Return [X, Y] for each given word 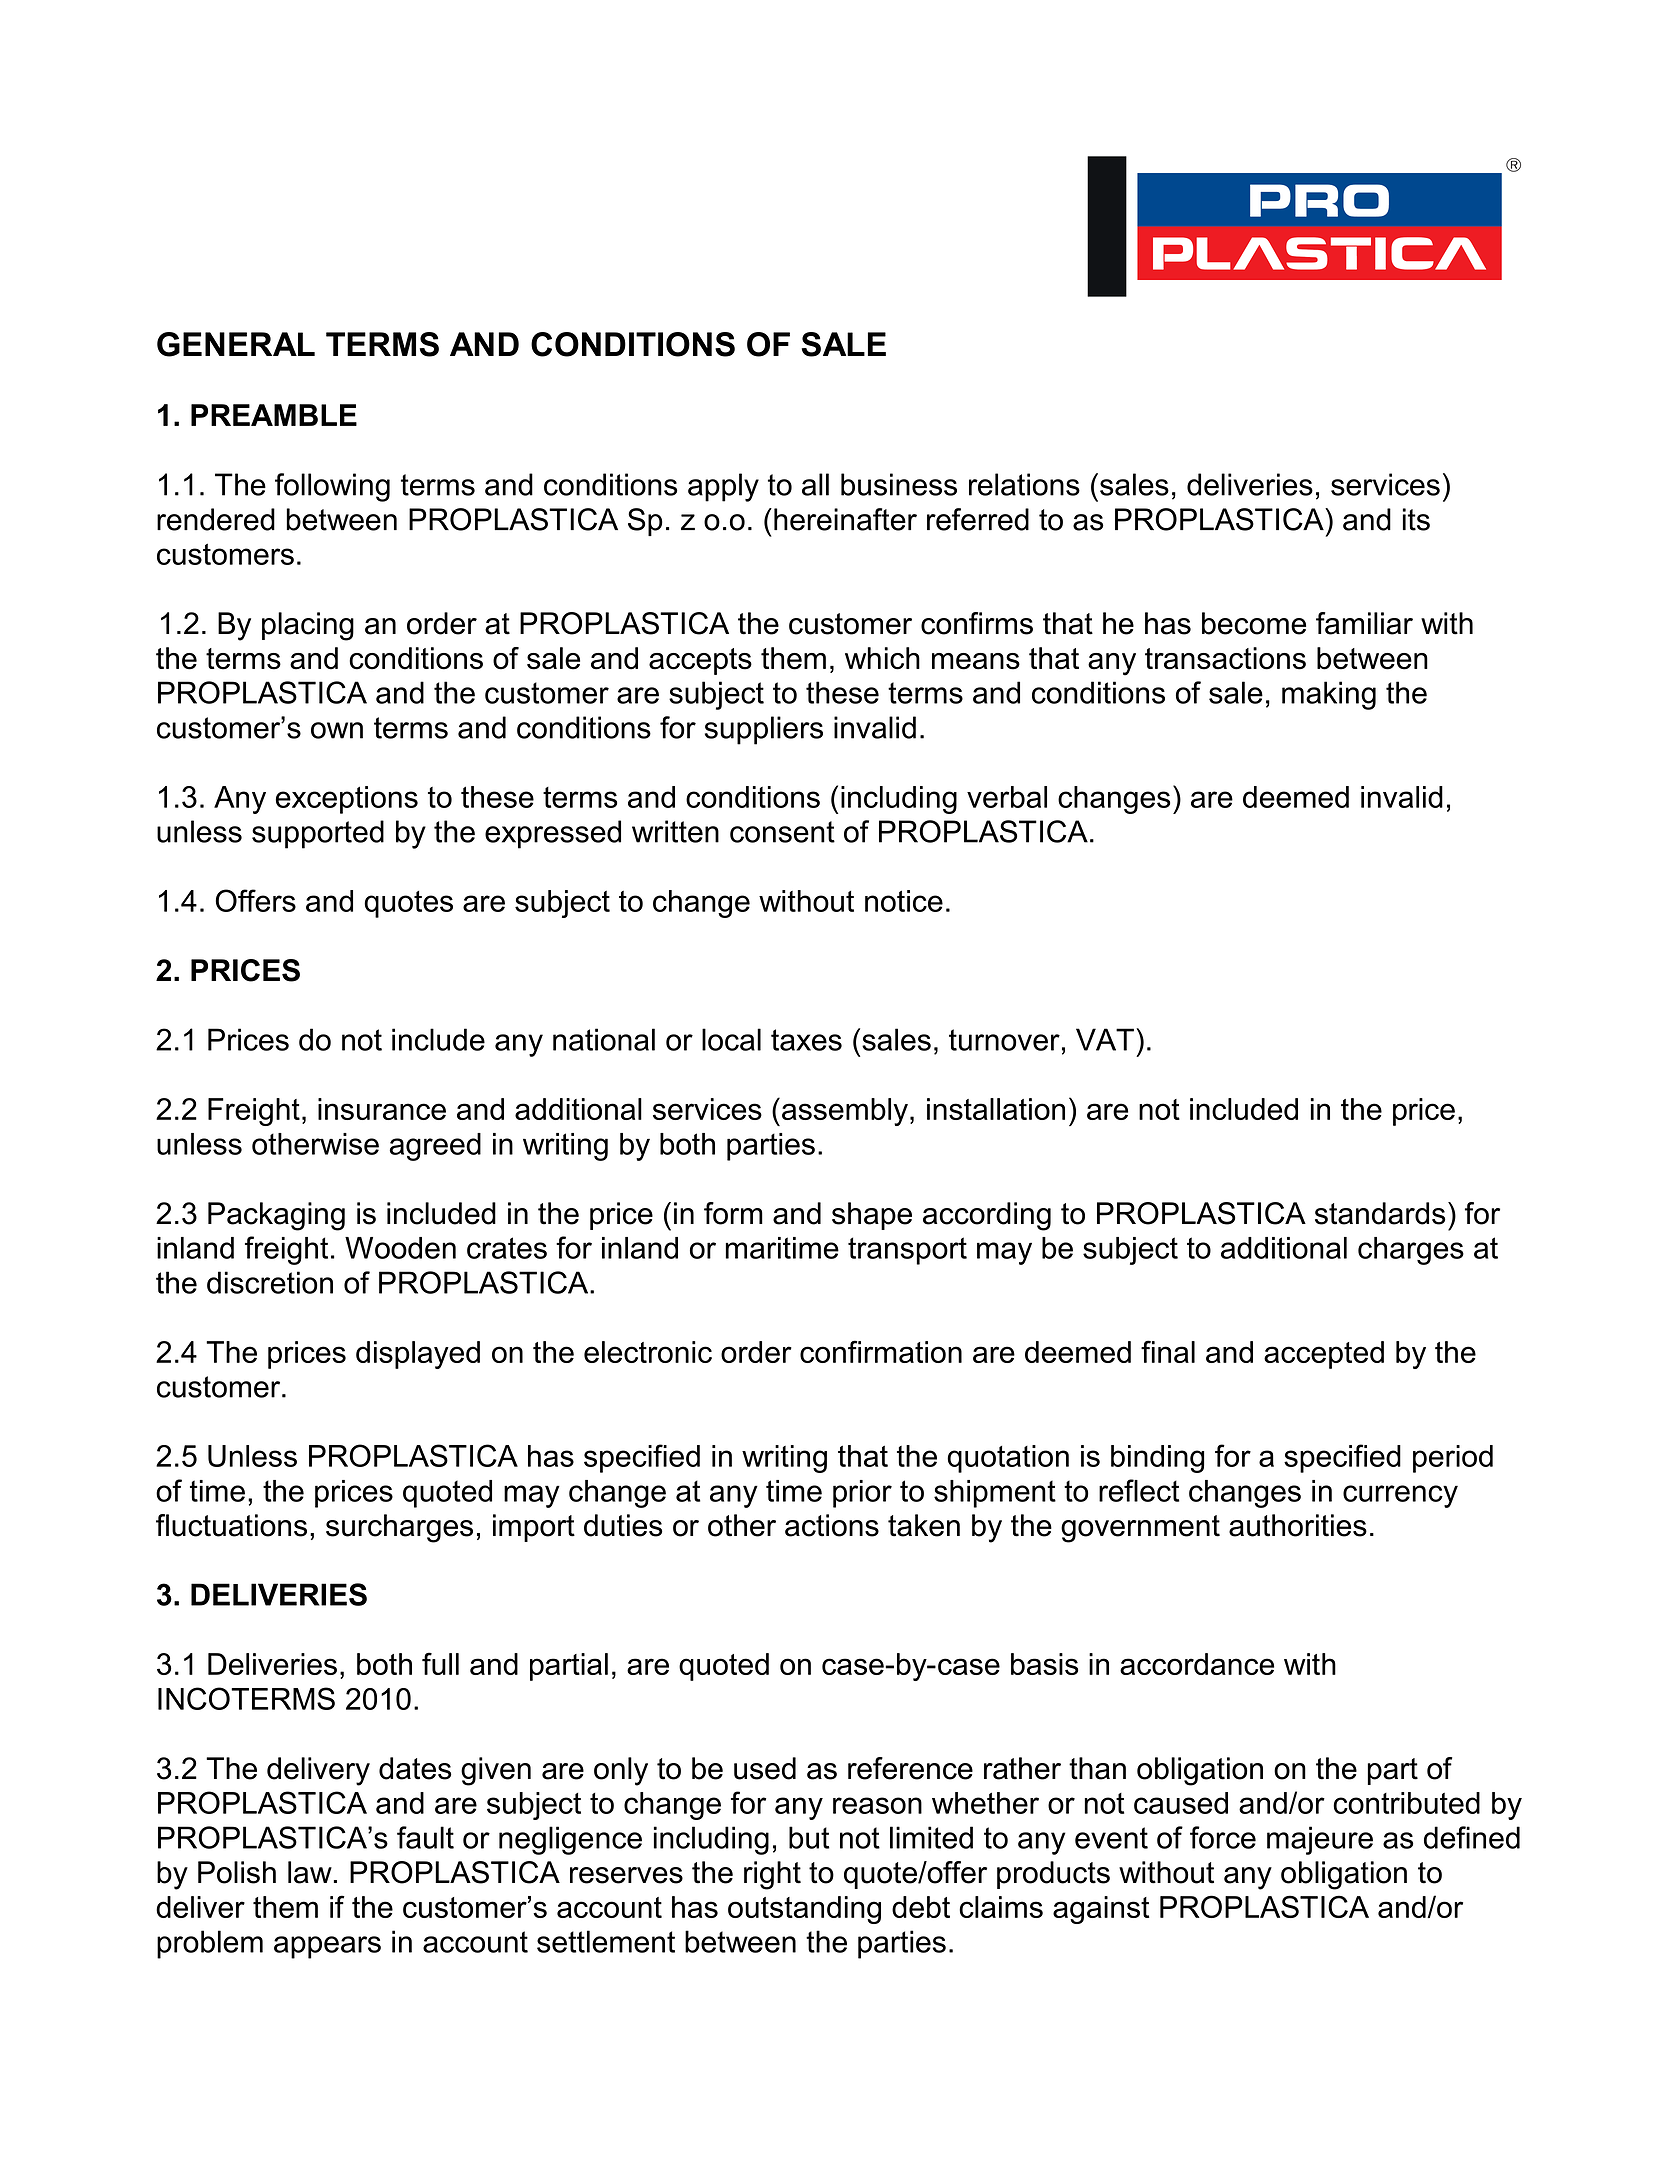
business [899, 484]
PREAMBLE [274, 415]
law [310, 1872]
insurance [382, 1109]
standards [1380, 1213]
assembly [845, 1112]
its [1416, 519]
